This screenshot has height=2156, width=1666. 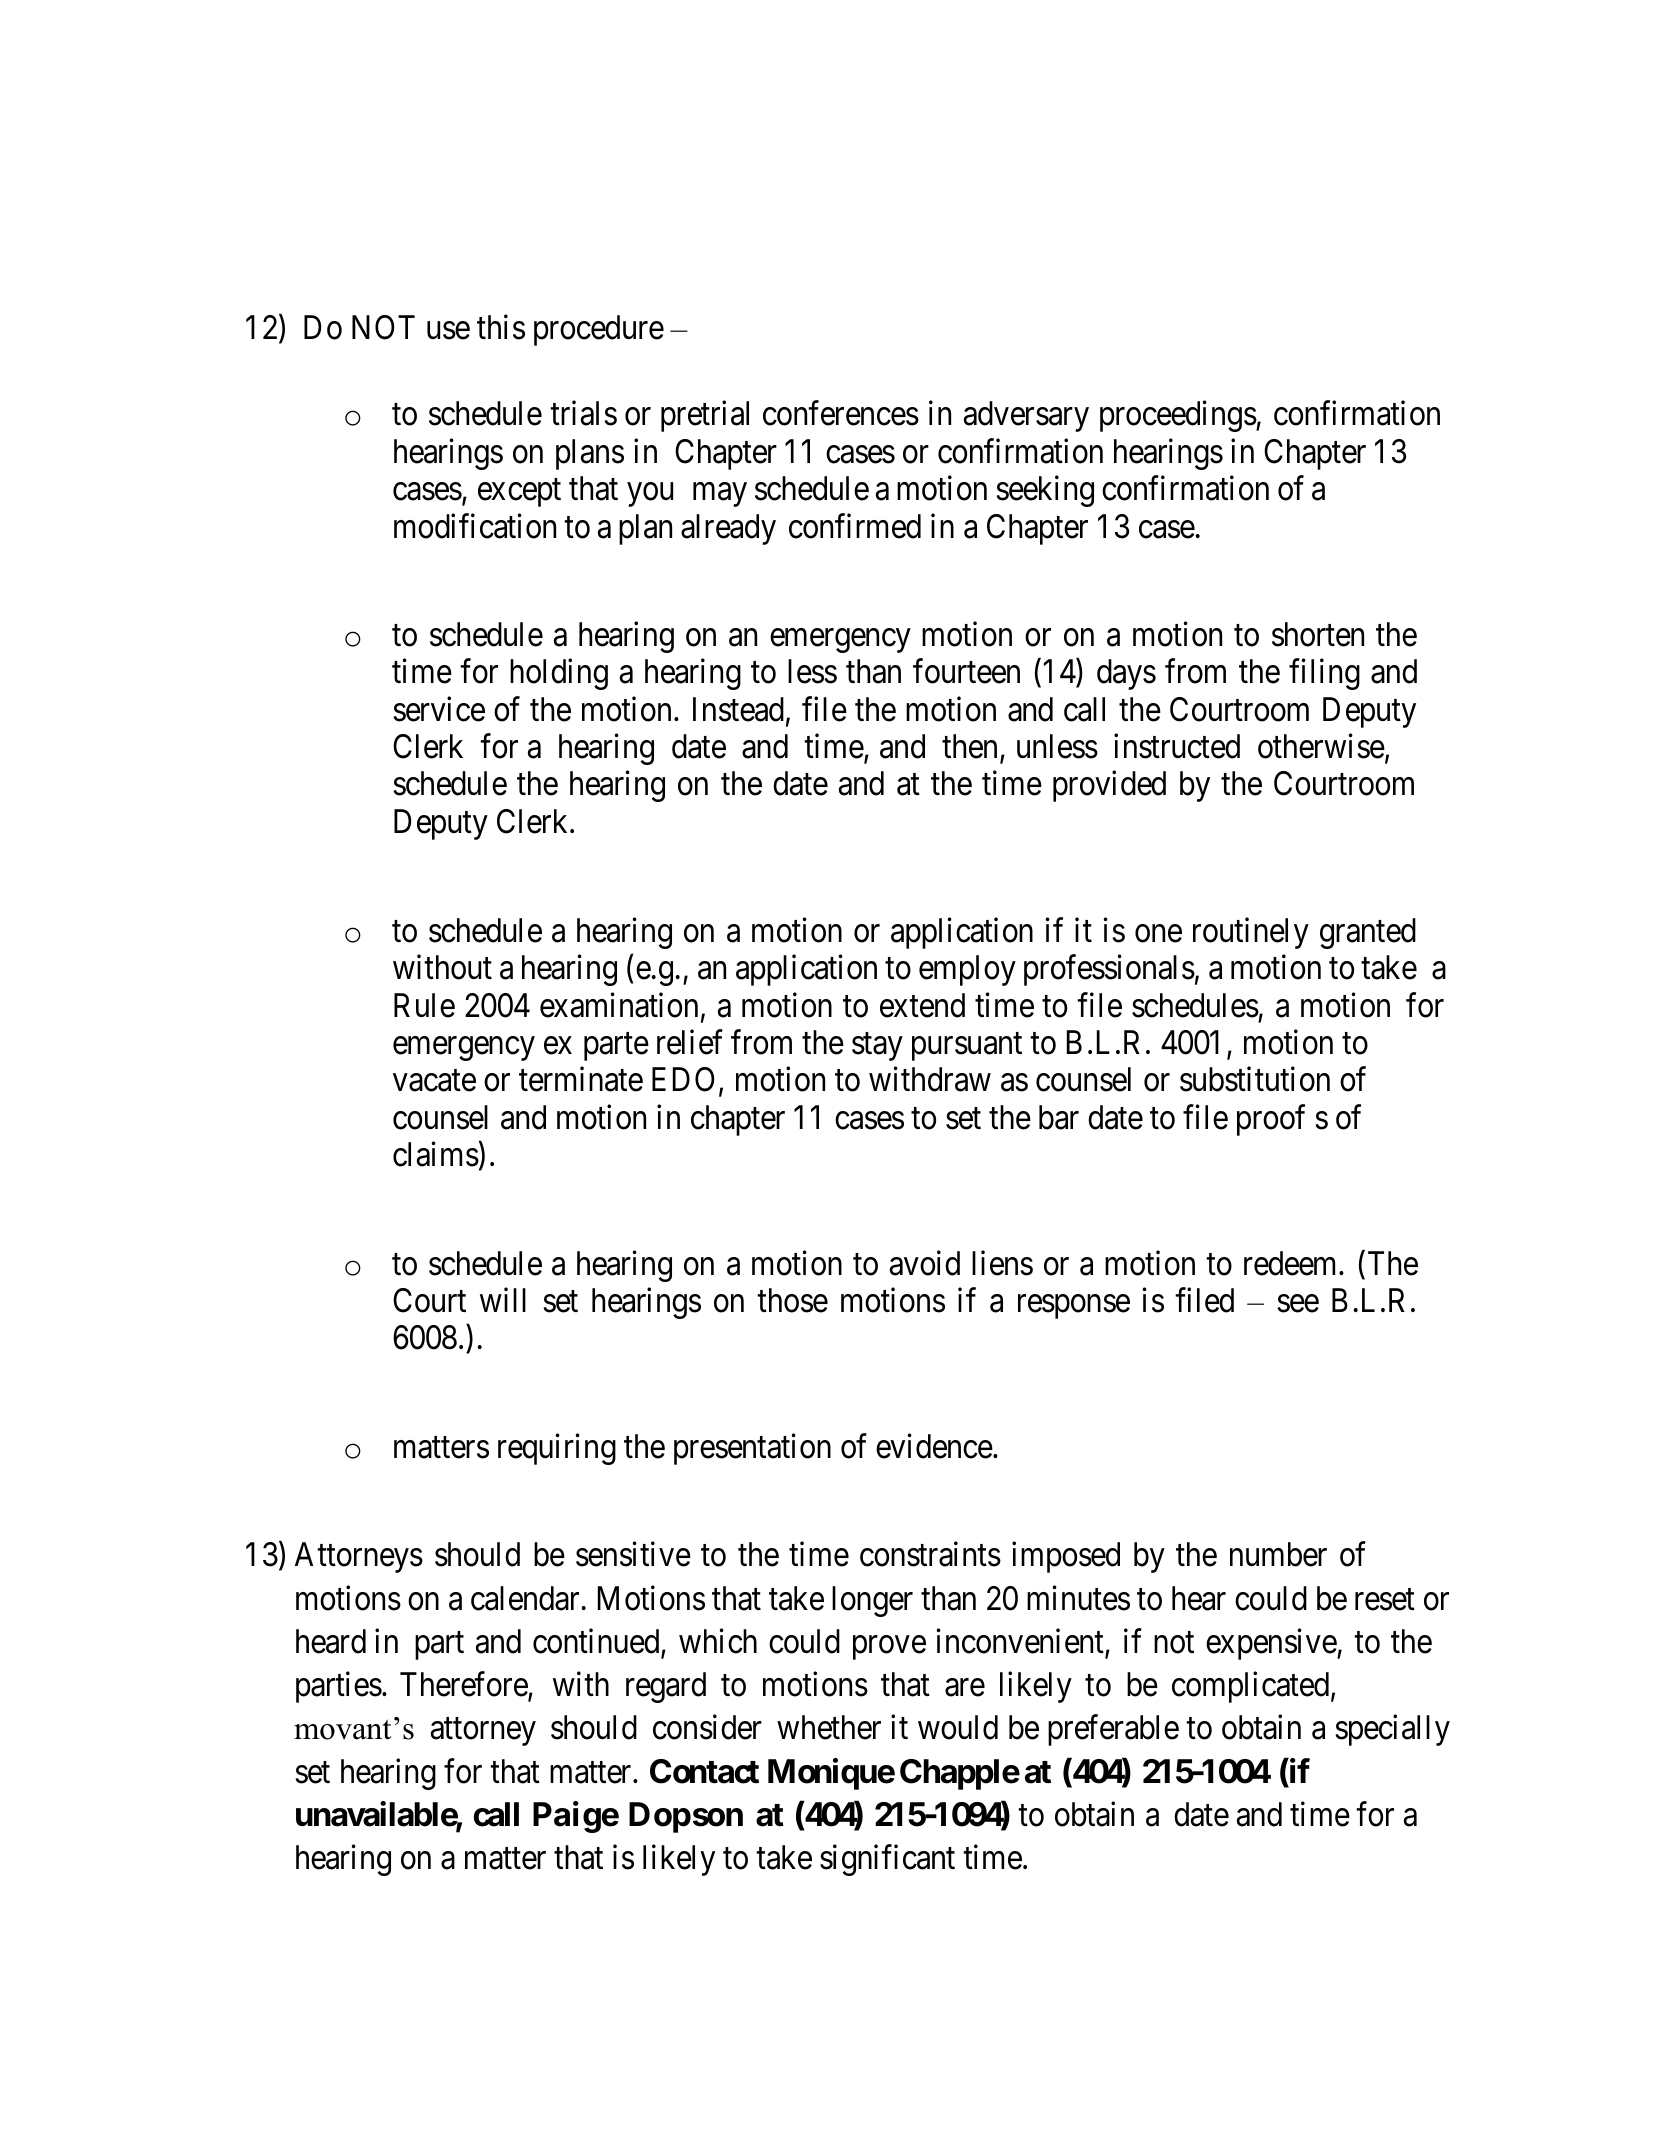 I want to click on seeking, so click(x=1045, y=491).
